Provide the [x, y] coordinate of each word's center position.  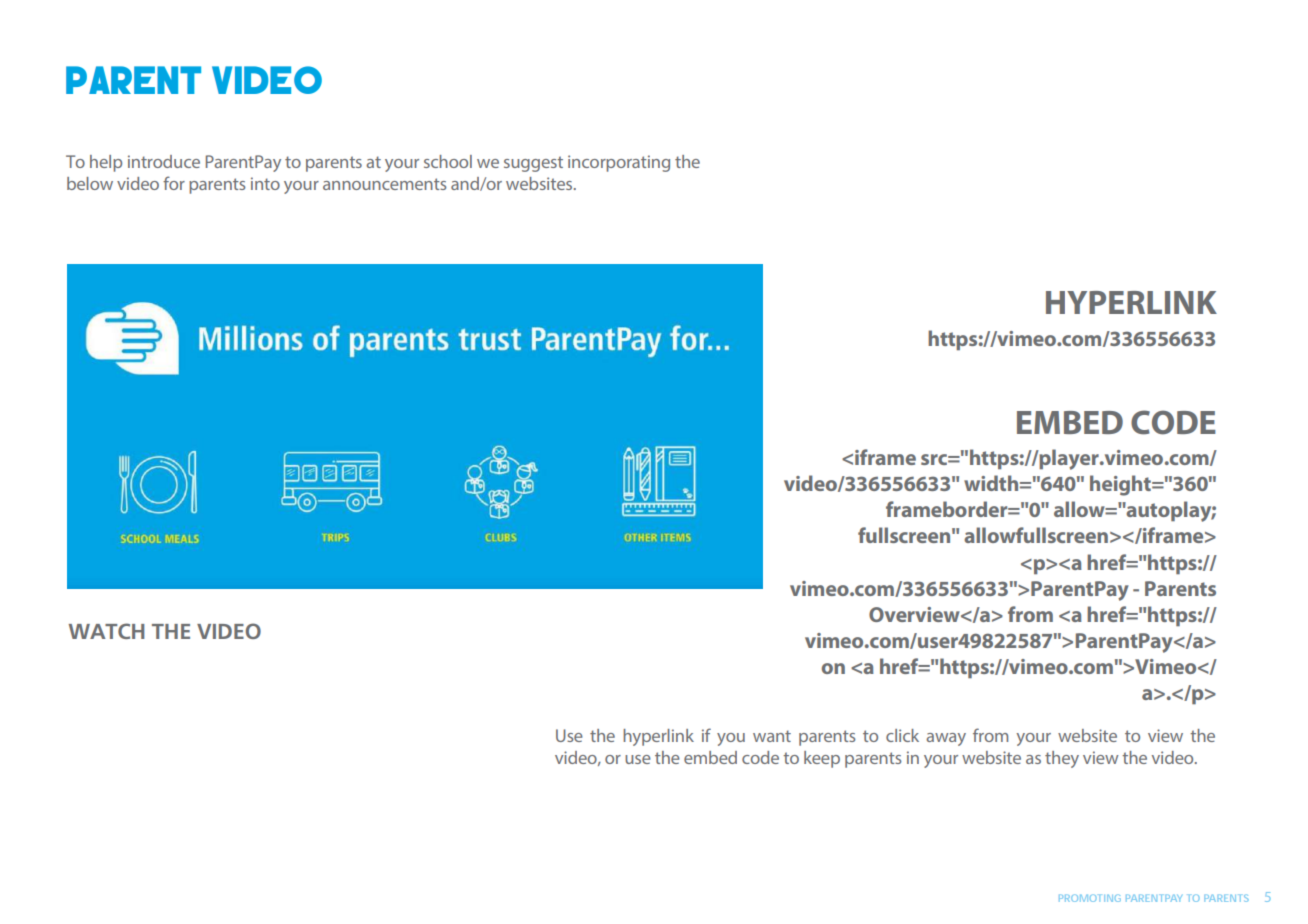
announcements [385, 184]
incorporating [619, 163]
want [772, 736]
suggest [533, 164]
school [448, 161]
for [174, 183]
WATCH [106, 631]
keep [822, 759]
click [902, 735]
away [946, 739]
